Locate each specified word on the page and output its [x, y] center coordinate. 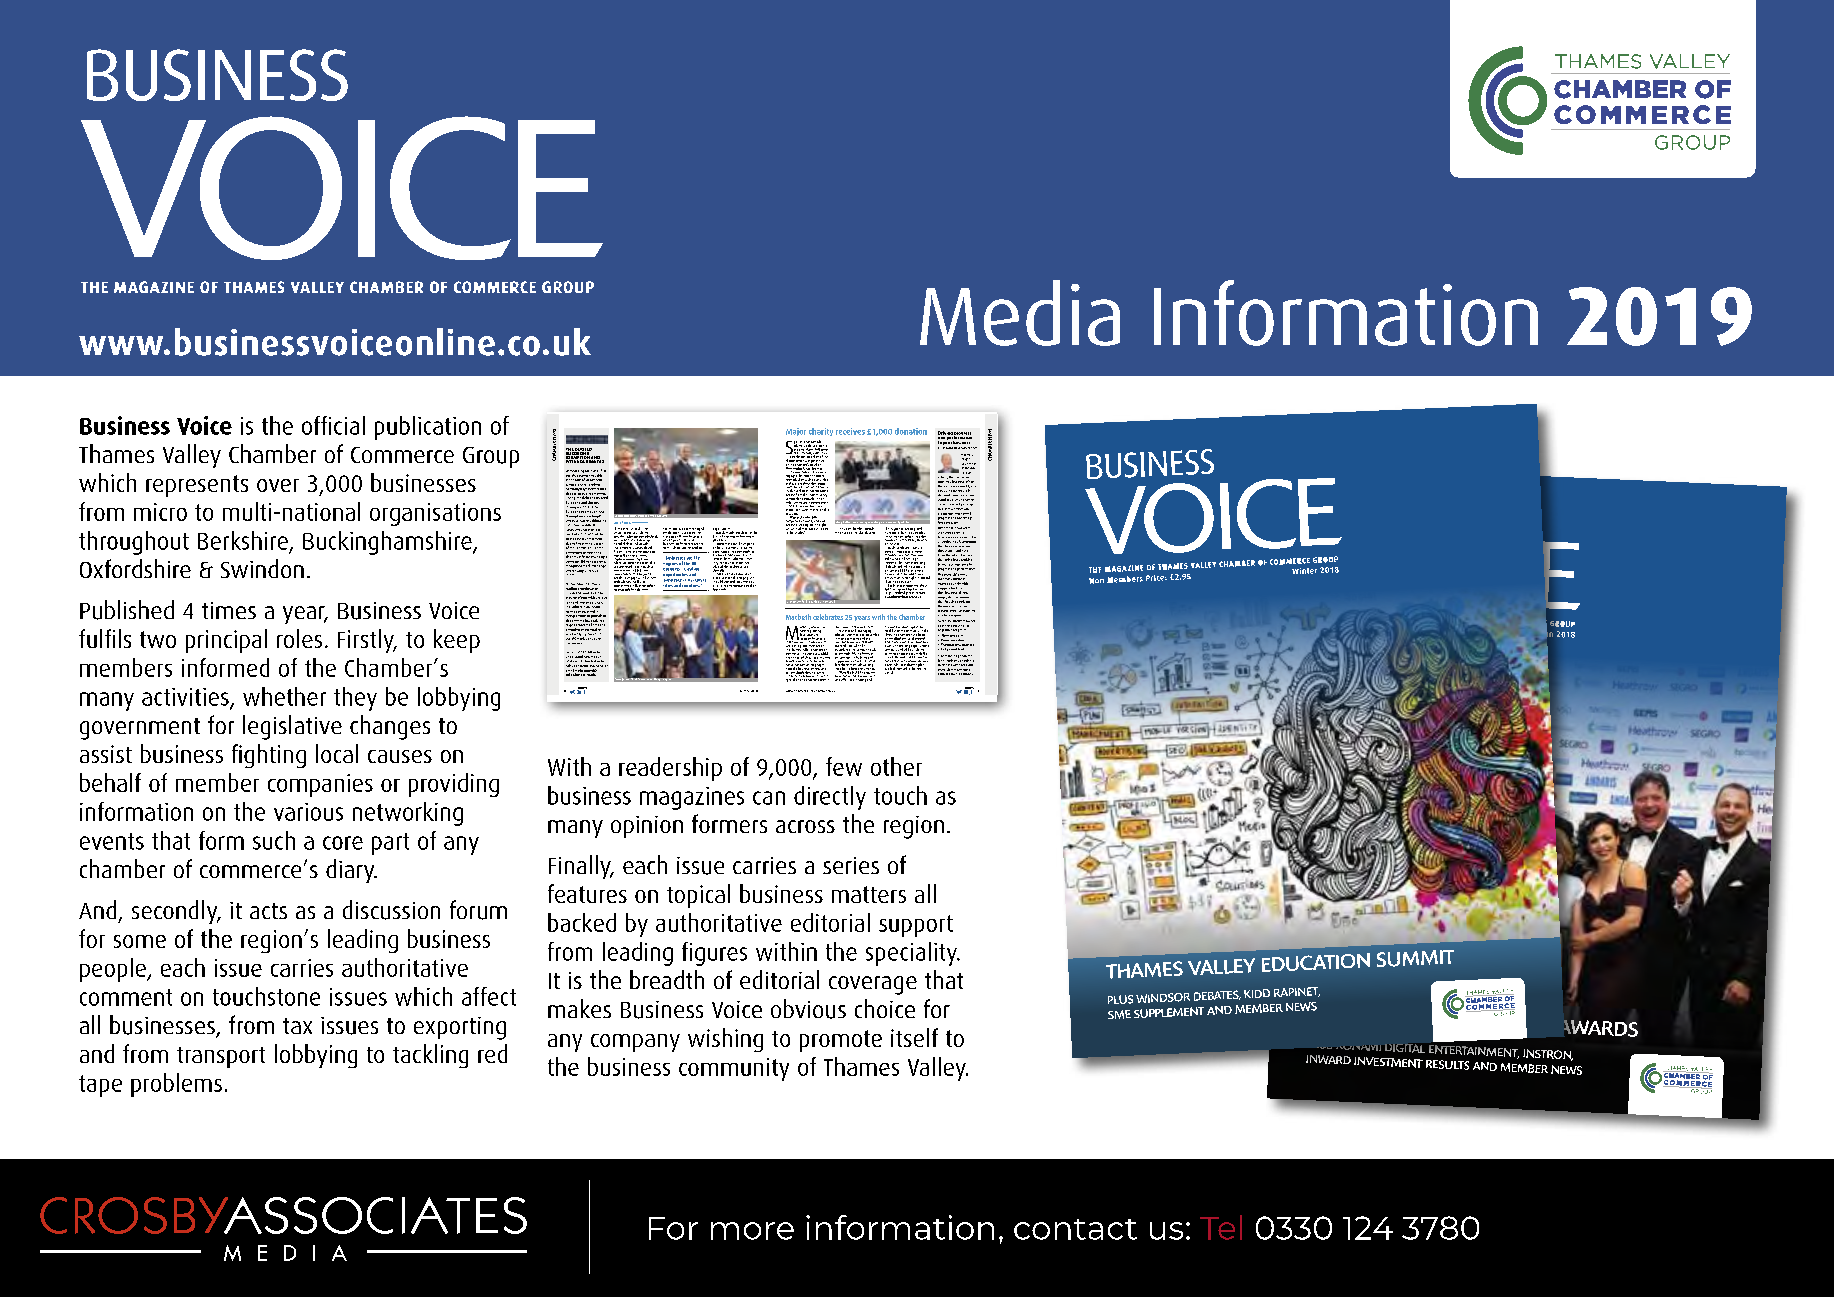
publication [428, 428]
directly [830, 798]
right [591, 571]
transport [221, 1057]
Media [1020, 313]
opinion [647, 827]
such [274, 840]
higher [912, 578]
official [333, 425]
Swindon [262, 568]
